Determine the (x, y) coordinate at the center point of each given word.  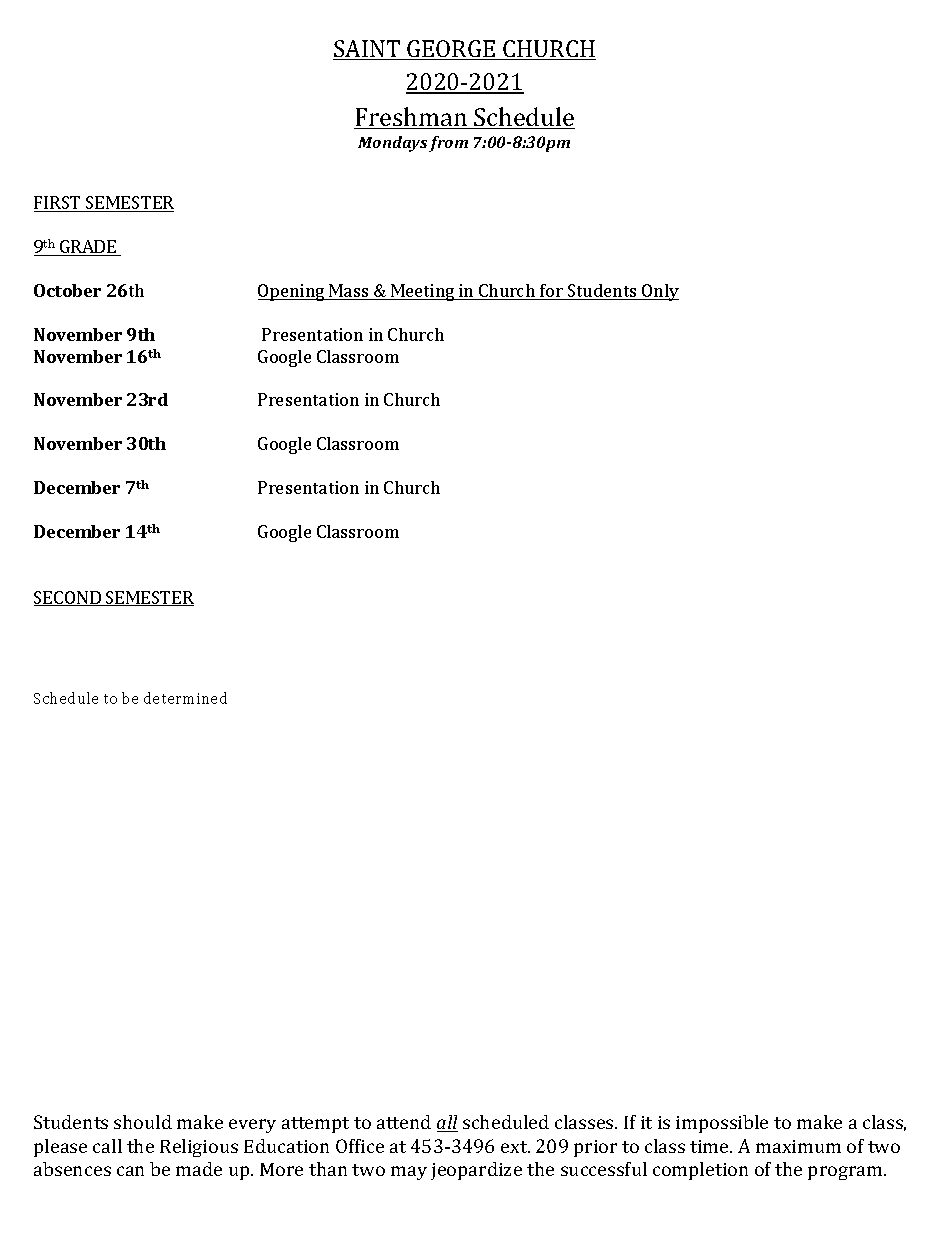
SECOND (68, 598)
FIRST (58, 204)
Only (659, 292)
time (710, 1146)
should (143, 1122)
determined (185, 698)
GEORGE (451, 50)
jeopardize (476, 1171)
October (67, 290)
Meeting (423, 292)
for (551, 292)
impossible (722, 1124)
